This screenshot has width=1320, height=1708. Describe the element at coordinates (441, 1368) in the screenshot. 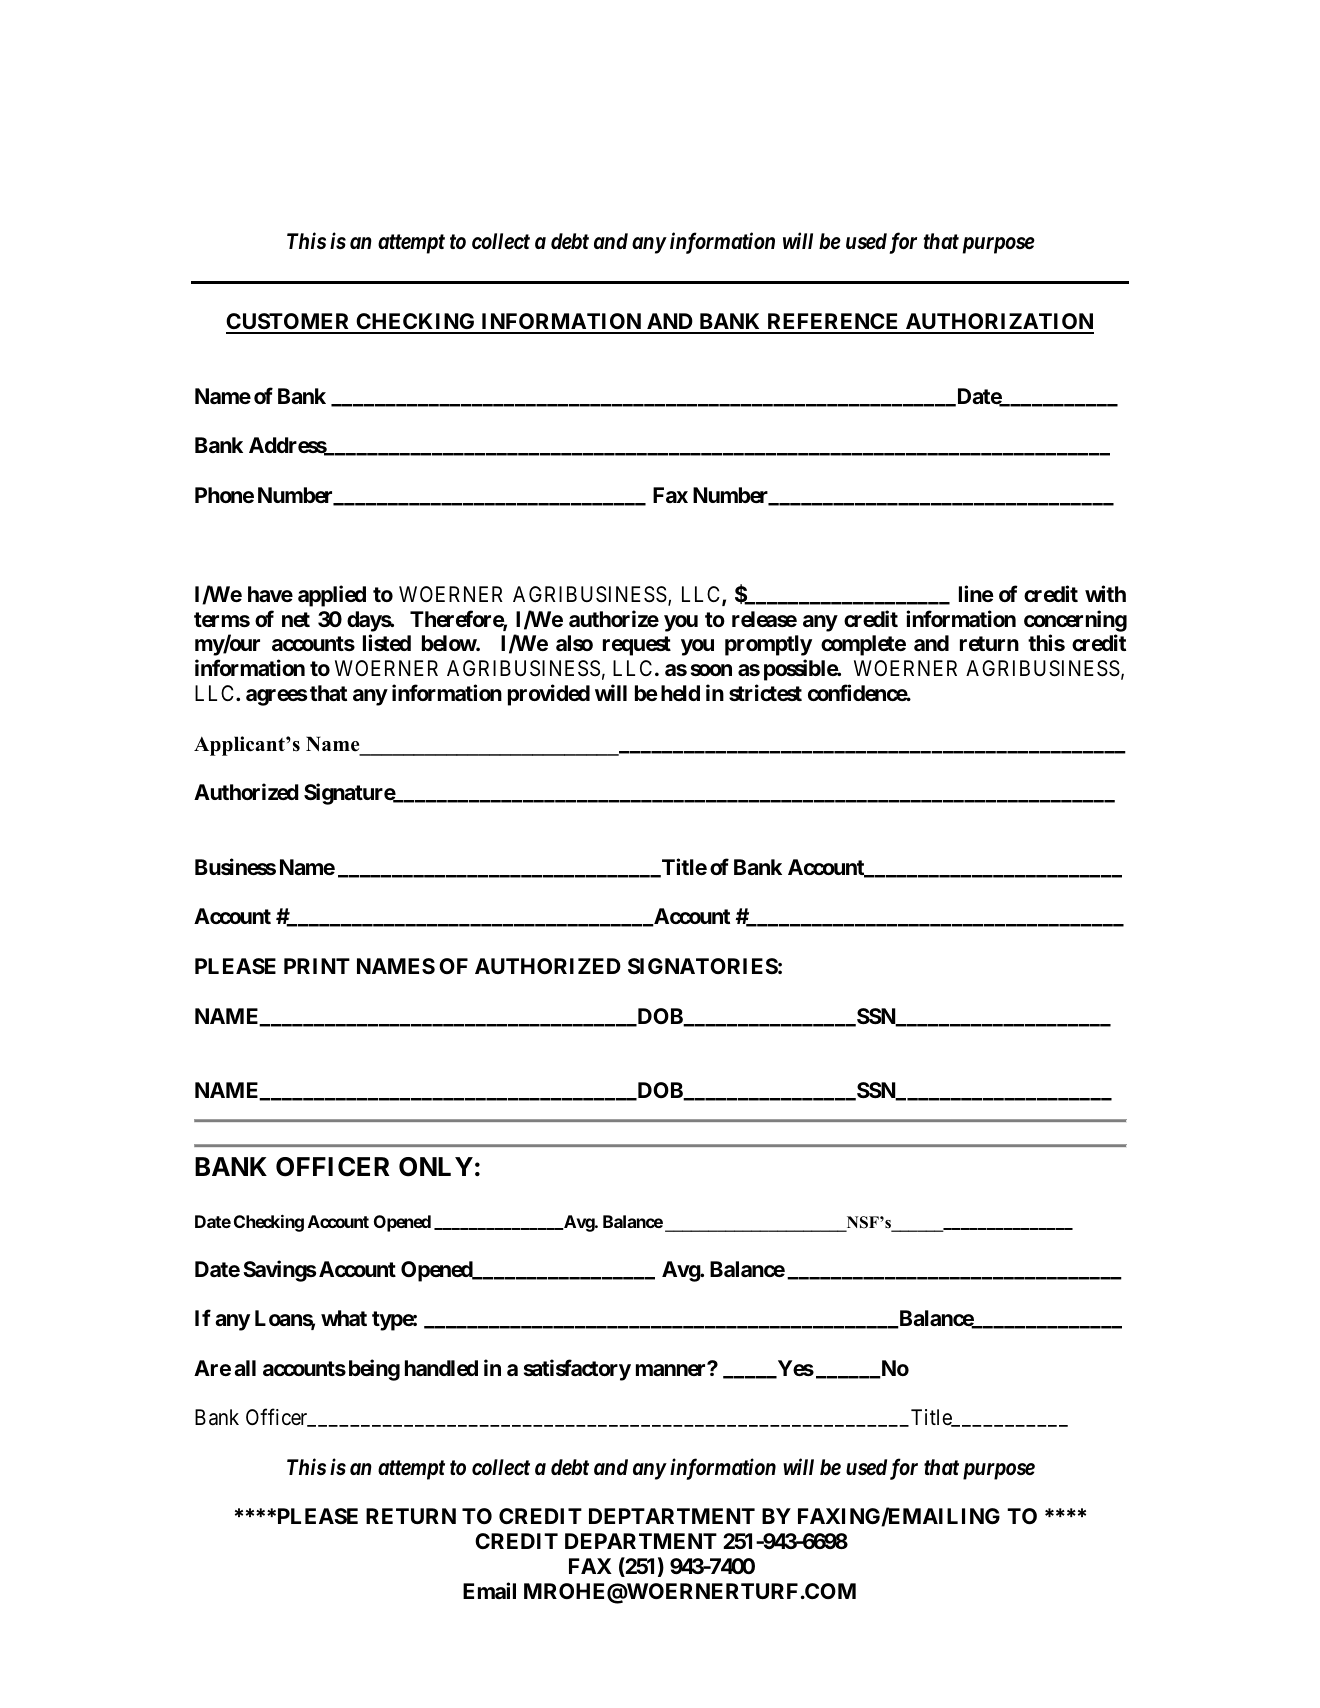

I see `handled` at that location.
